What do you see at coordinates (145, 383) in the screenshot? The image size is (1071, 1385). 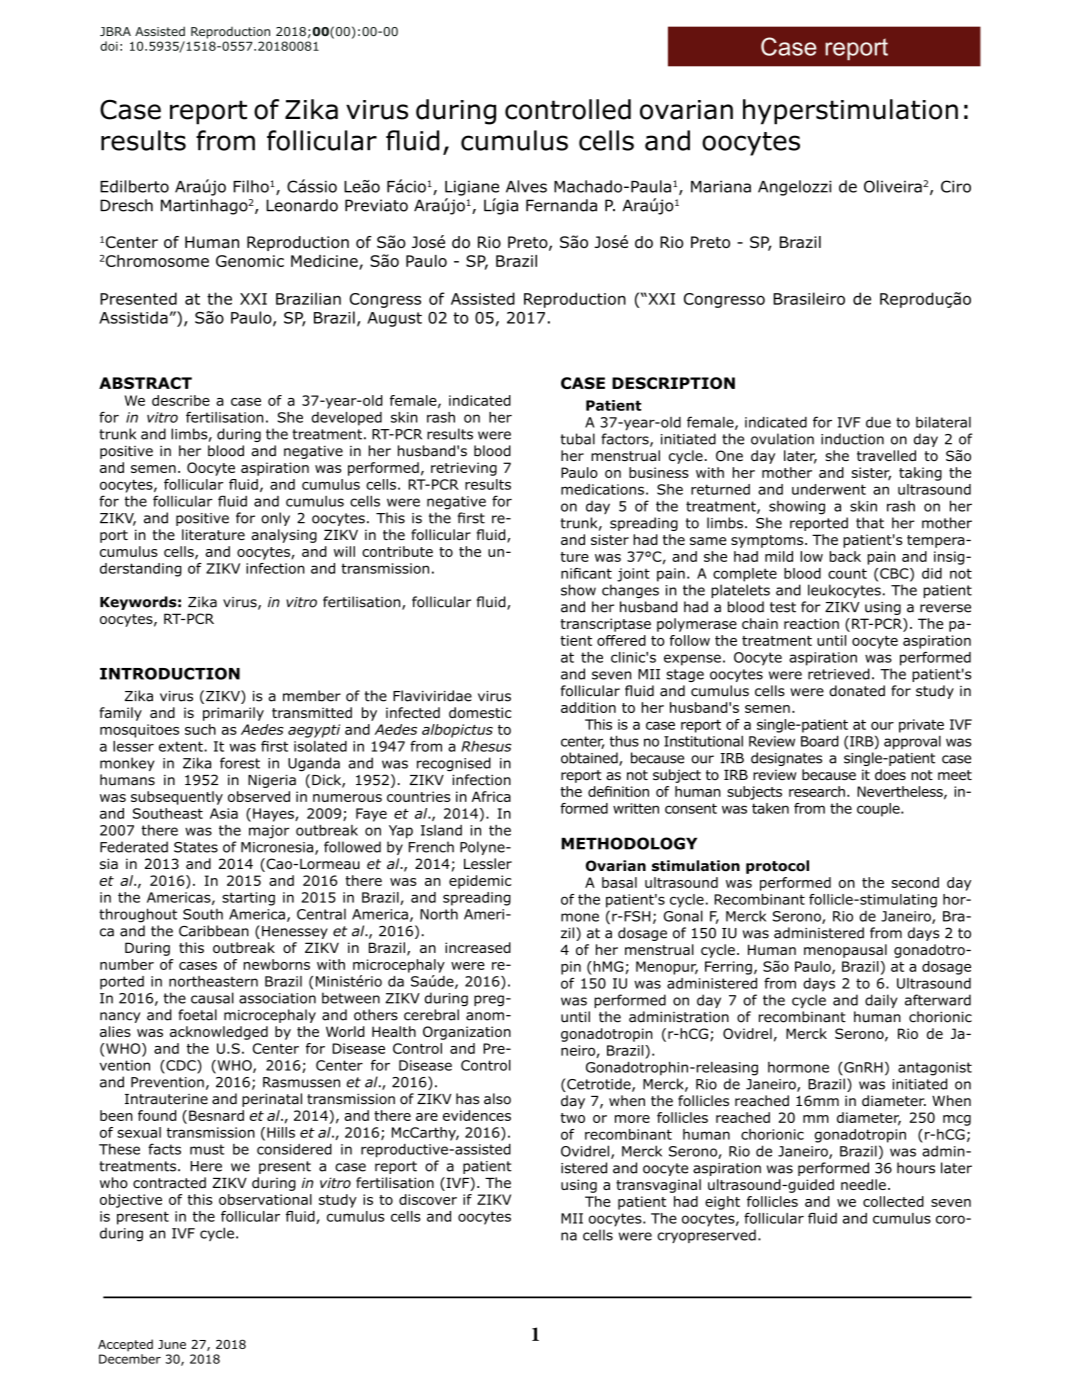 I see `ABSTRACT` at bounding box center [145, 383].
